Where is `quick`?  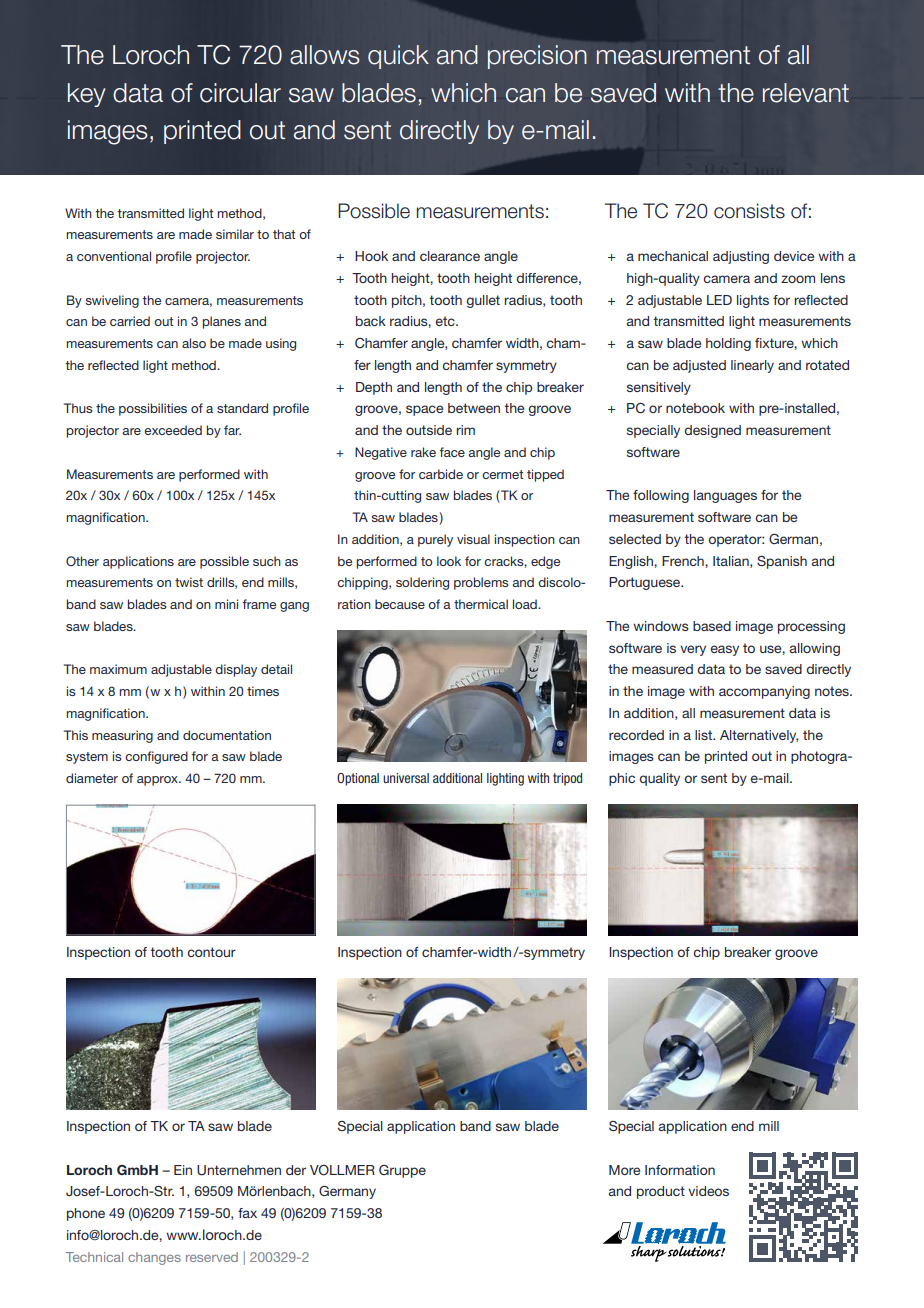
quick is located at coordinates (398, 57).
